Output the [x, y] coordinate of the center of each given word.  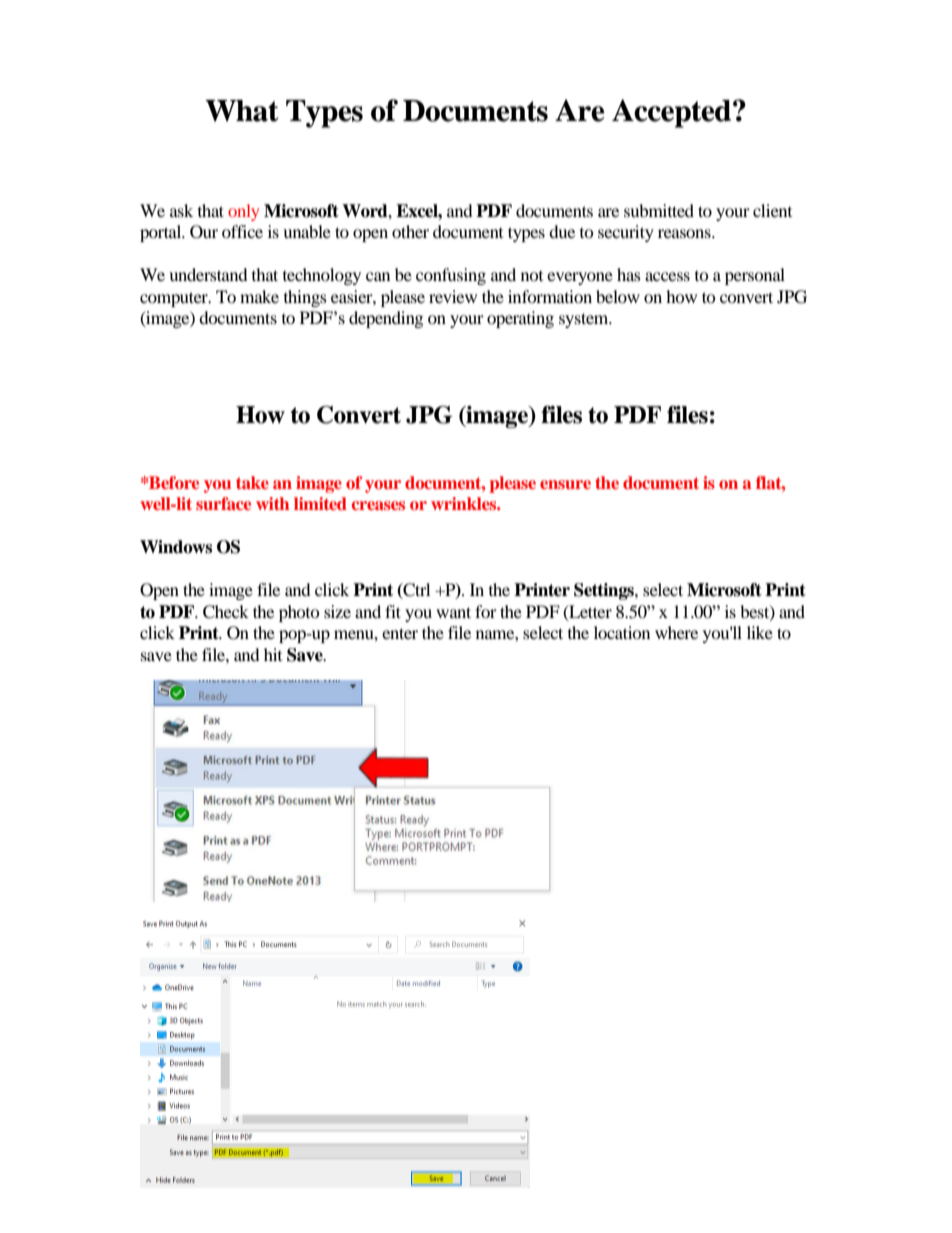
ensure [565, 484]
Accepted [673, 113]
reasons [685, 233]
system [585, 320]
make [259, 296]
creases [378, 505]
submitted [659, 210]
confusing [451, 276]
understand [208, 274]
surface [223, 503]
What [241, 111]
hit [273, 654]
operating [520, 319]
